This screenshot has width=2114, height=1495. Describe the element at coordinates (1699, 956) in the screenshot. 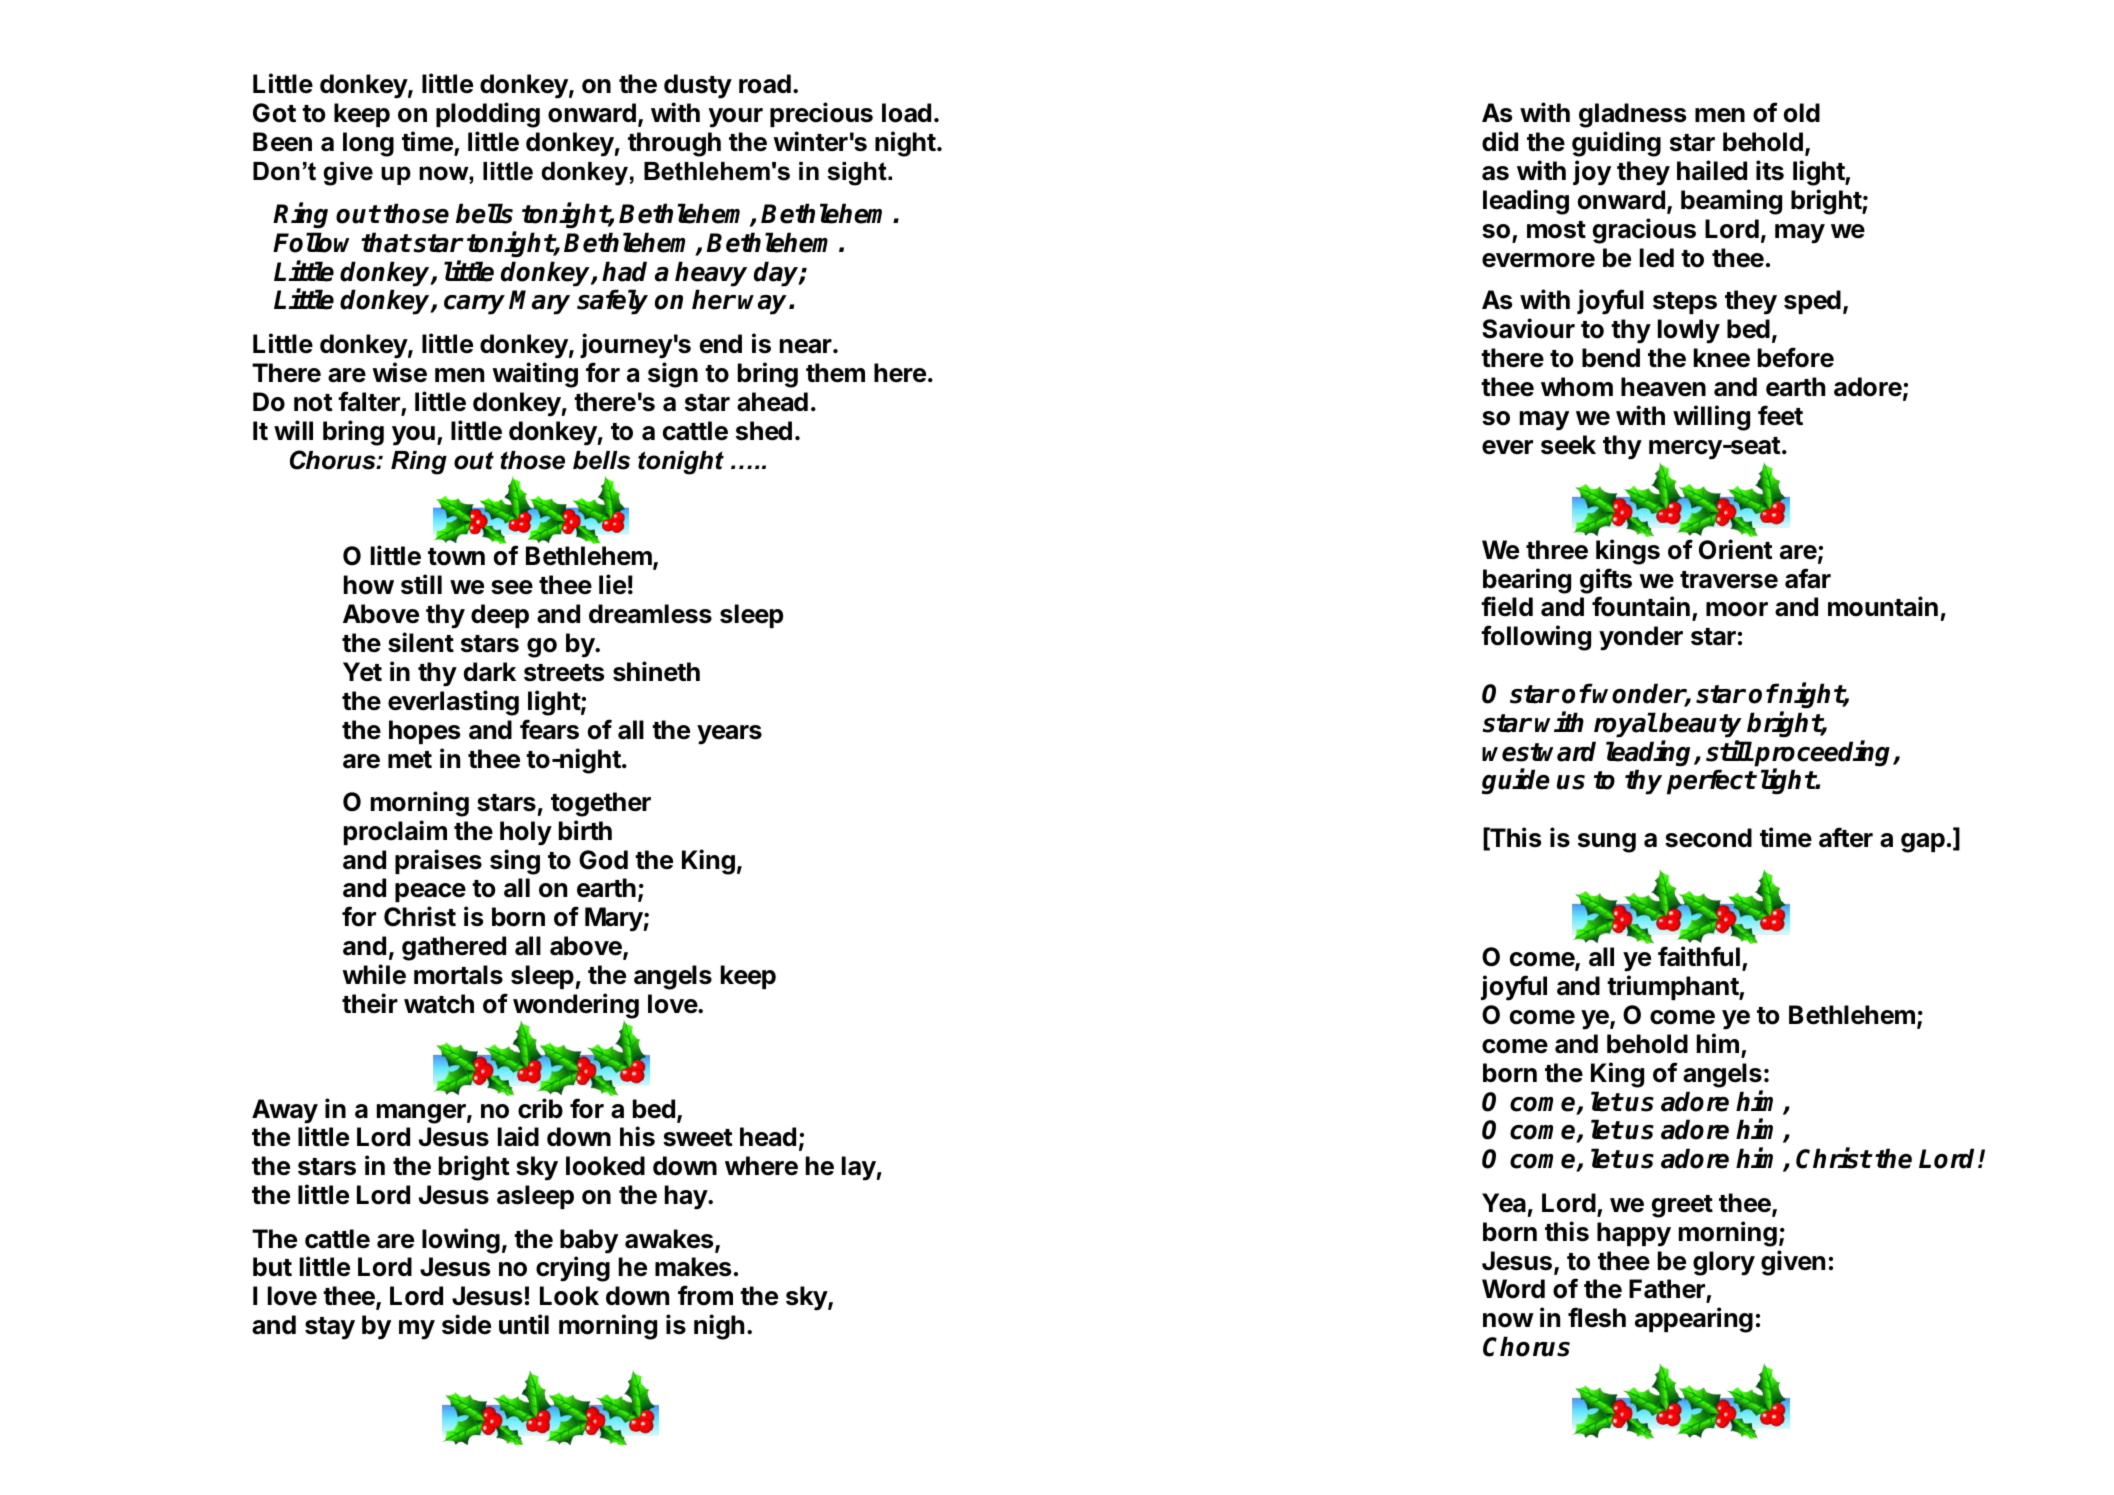

I see `faithful` at that location.
